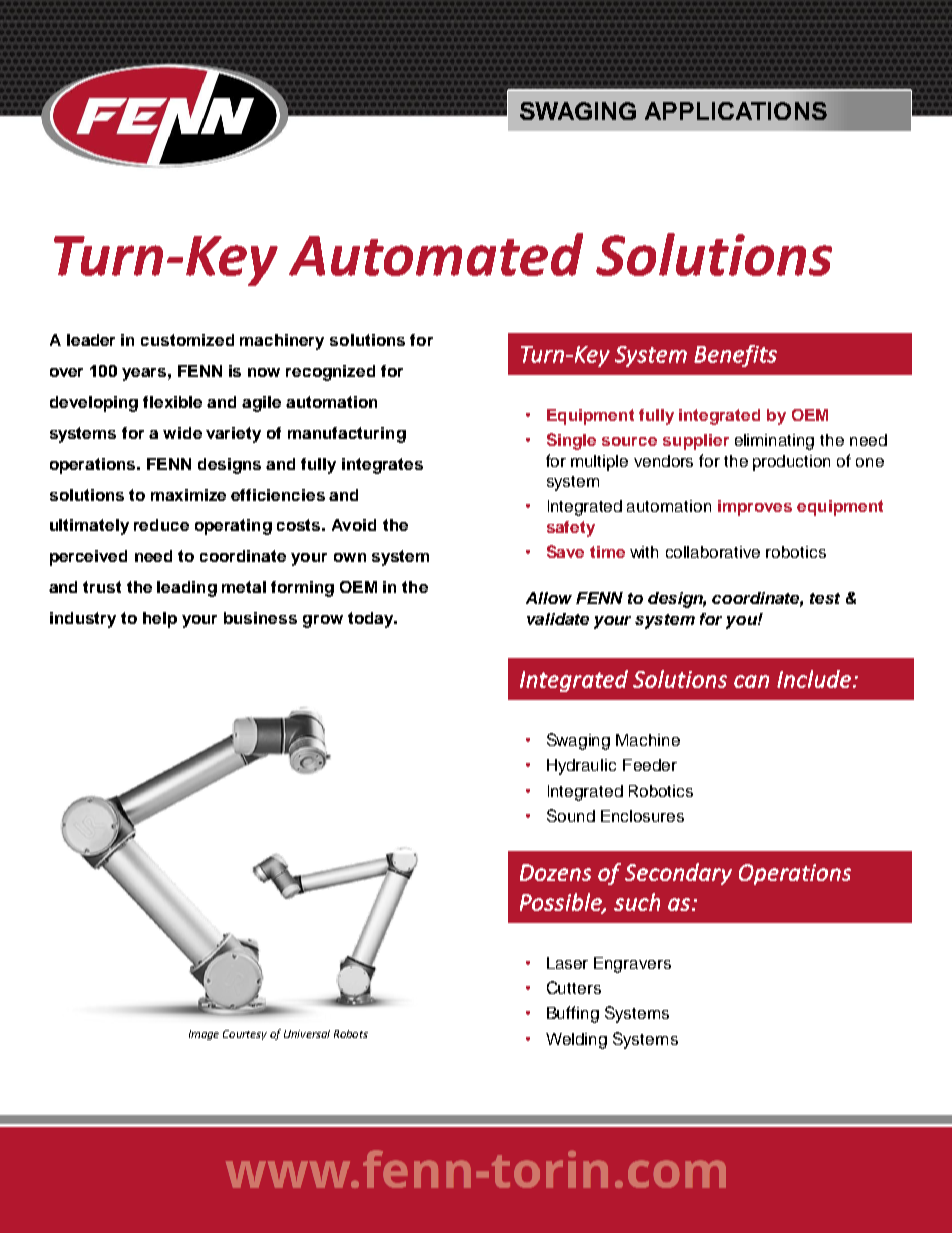 The width and height of the document is (952, 1233). Describe the element at coordinates (576, 1041) in the document. I see `Welding` at that location.
